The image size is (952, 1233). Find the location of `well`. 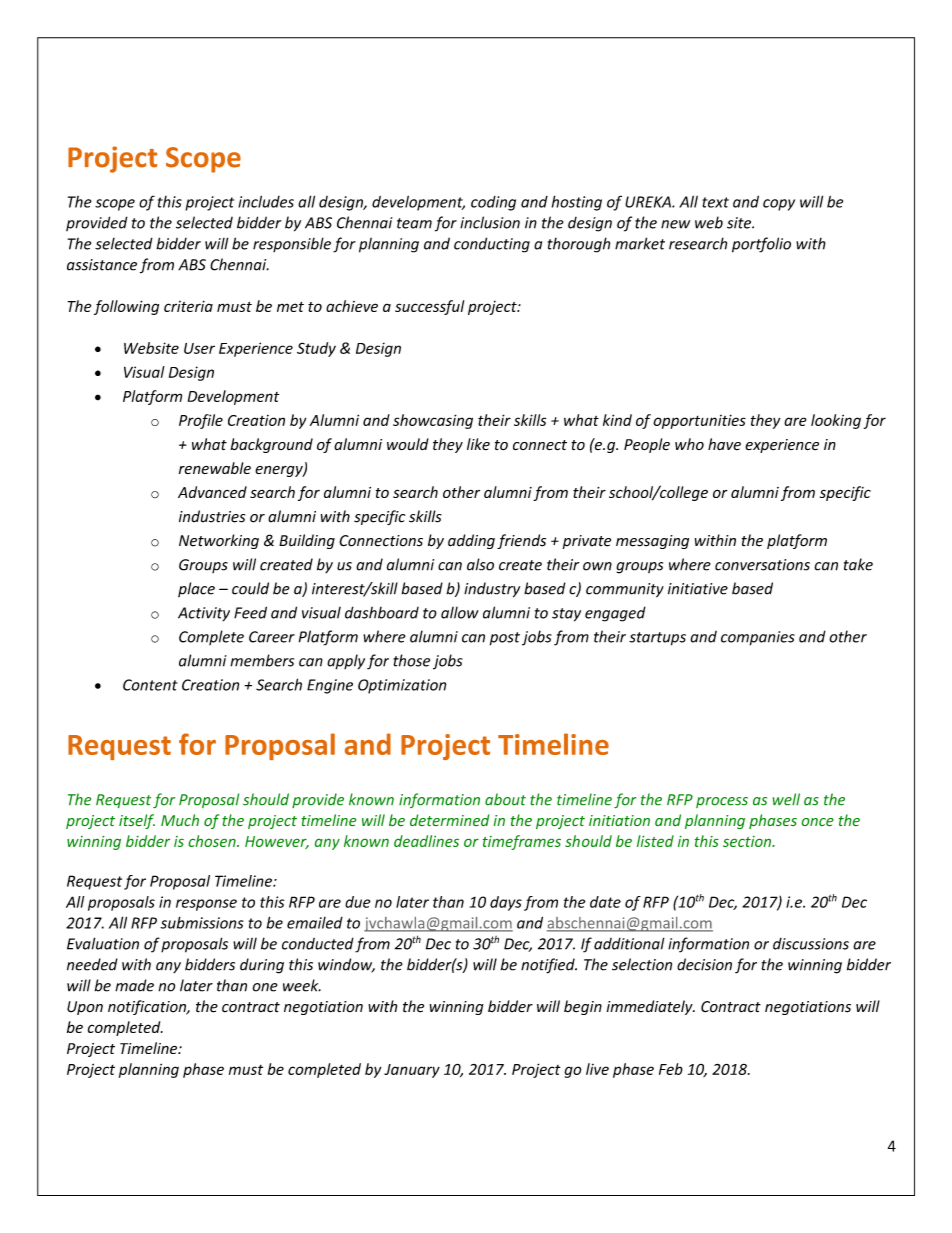

well is located at coordinates (786, 799).
